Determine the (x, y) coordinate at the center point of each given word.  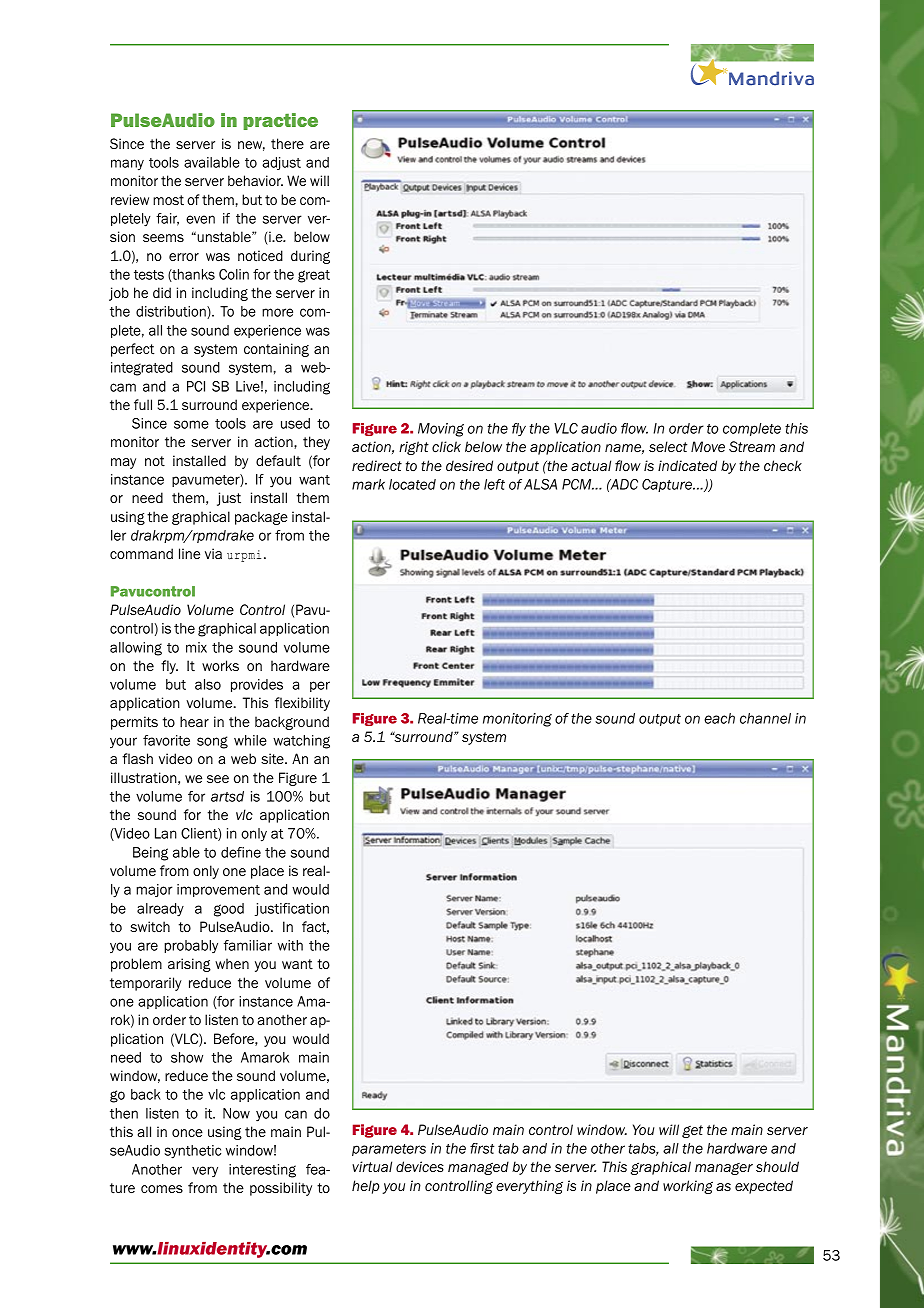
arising (189, 965)
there (287, 143)
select (668, 446)
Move (708, 446)
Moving (441, 430)
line (189, 553)
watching (301, 742)
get (692, 1131)
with (290, 945)
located (412, 484)
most (168, 200)
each (719, 718)
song (212, 742)
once (187, 1133)
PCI (196, 386)
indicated (687, 465)
